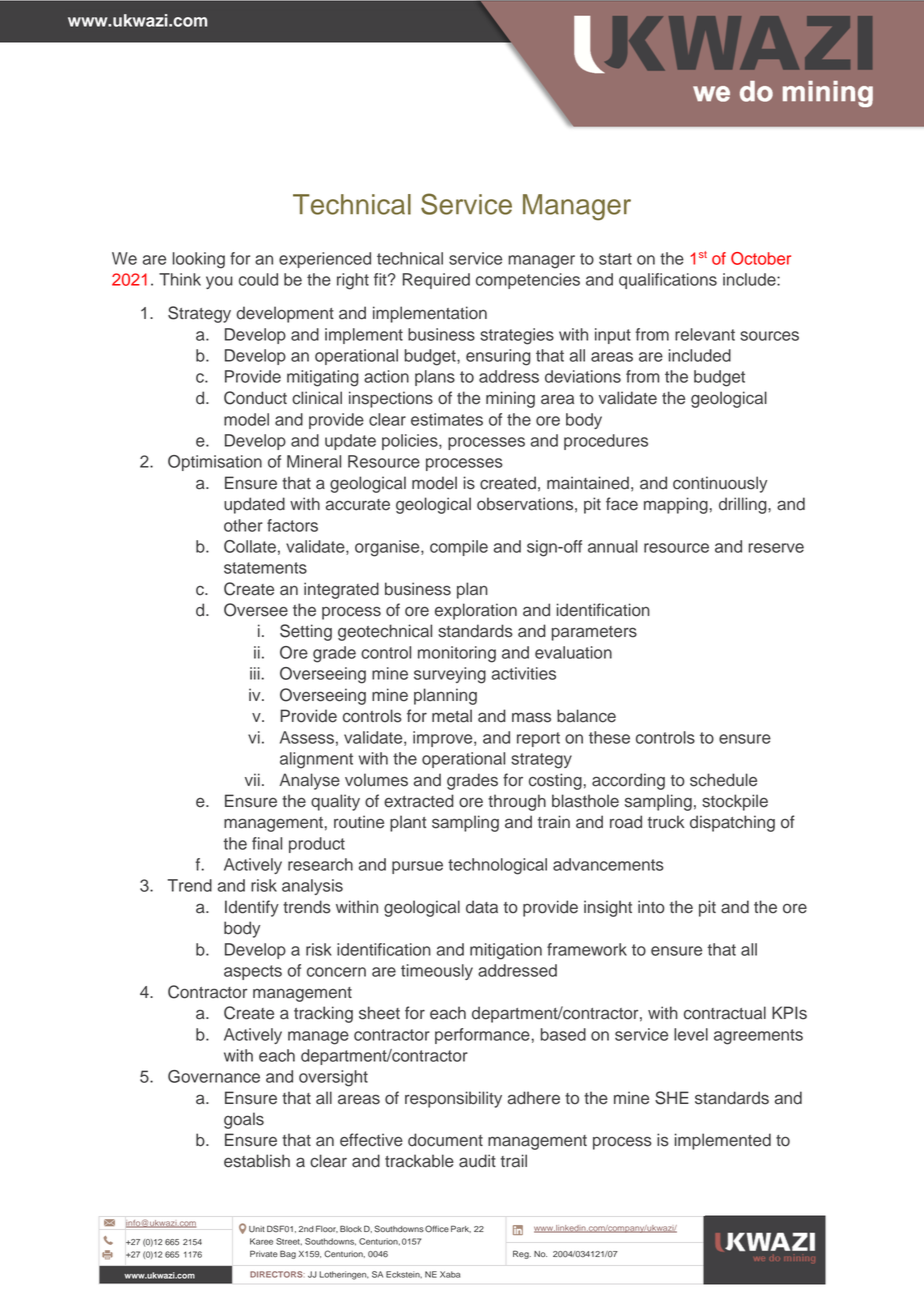 The height and width of the page is (1308, 924). What do you see at coordinates (668, 281) in the page?
I see `qualifications` at bounding box center [668, 281].
